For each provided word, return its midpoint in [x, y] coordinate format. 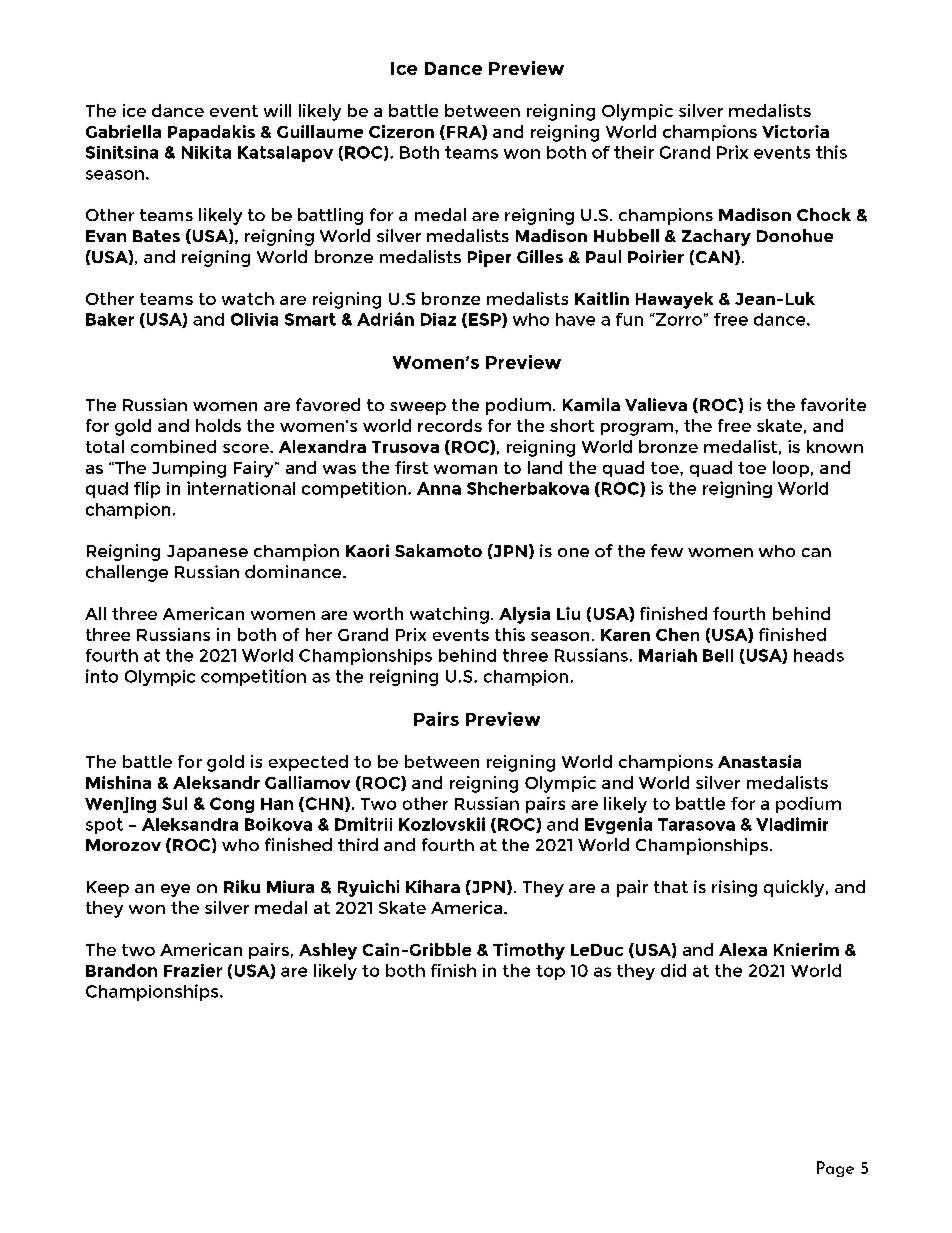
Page [835, 1169]
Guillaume [320, 131]
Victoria [795, 131]
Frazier [193, 970]
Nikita [206, 152]
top [550, 972]
